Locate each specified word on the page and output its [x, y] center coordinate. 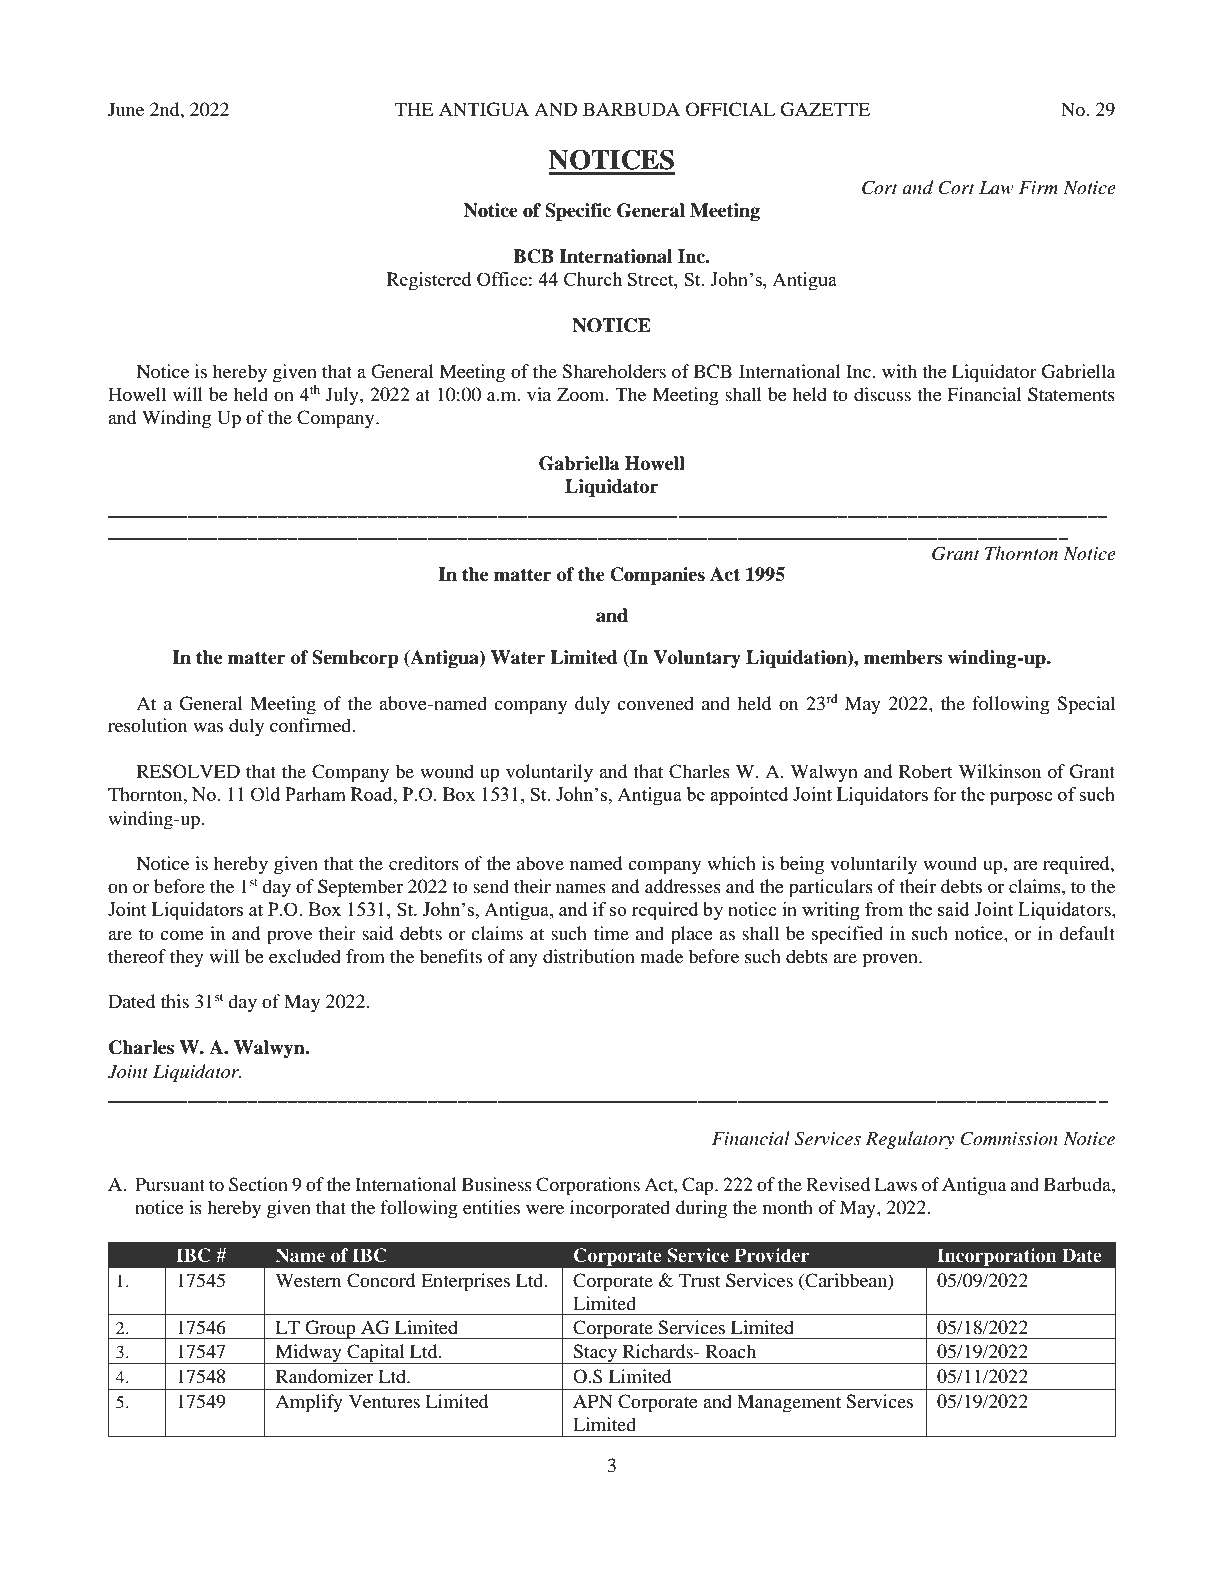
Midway [308, 1354]
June [126, 109]
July [343, 396]
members [903, 657]
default [1087, 933]
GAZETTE [825, 109]
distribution [589, 956]
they [187, 958]
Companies [657, 576]
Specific [578, 212]
